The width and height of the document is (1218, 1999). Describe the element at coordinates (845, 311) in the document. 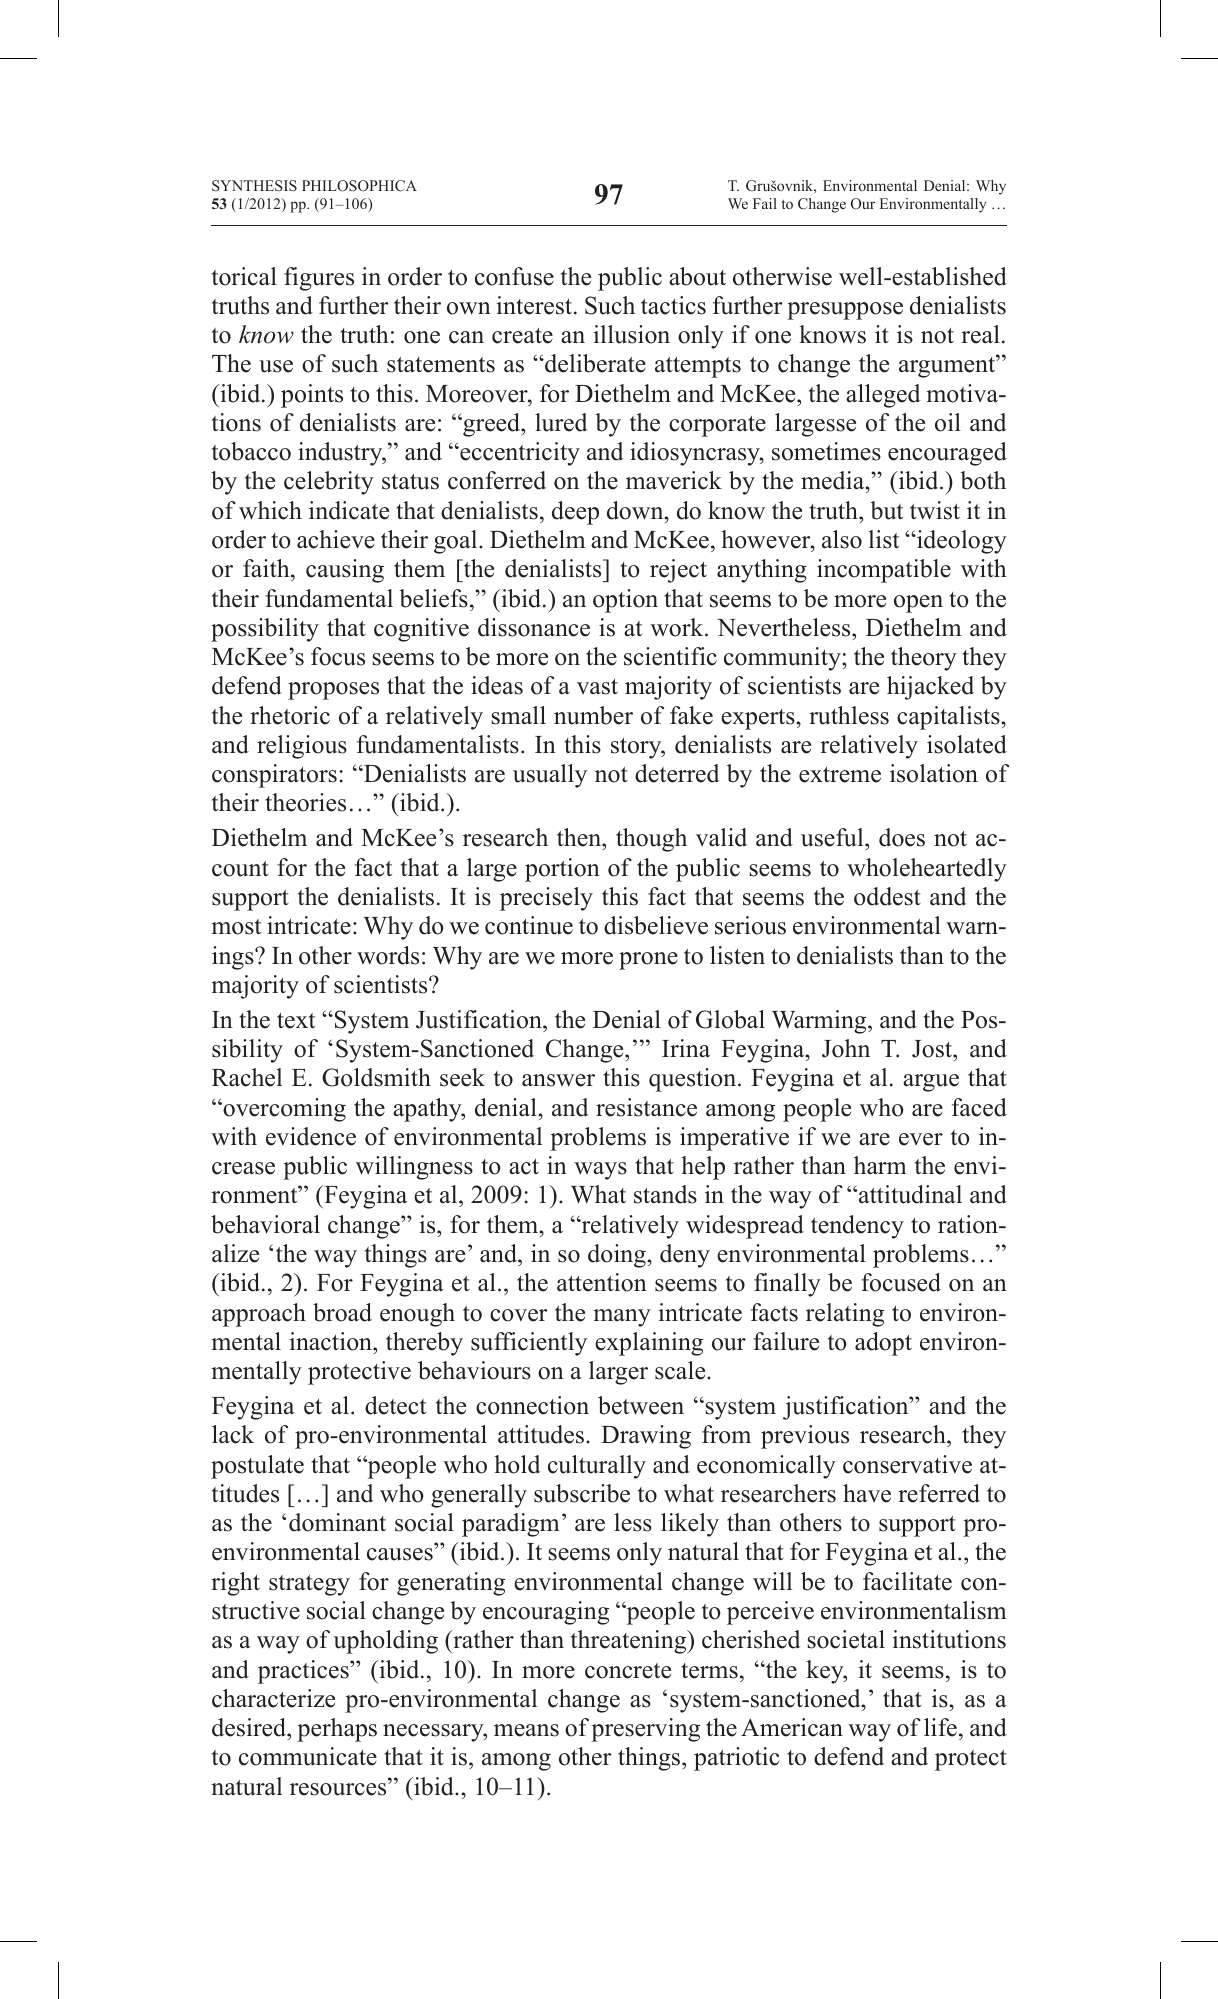

I see `presuppose` at that location.
